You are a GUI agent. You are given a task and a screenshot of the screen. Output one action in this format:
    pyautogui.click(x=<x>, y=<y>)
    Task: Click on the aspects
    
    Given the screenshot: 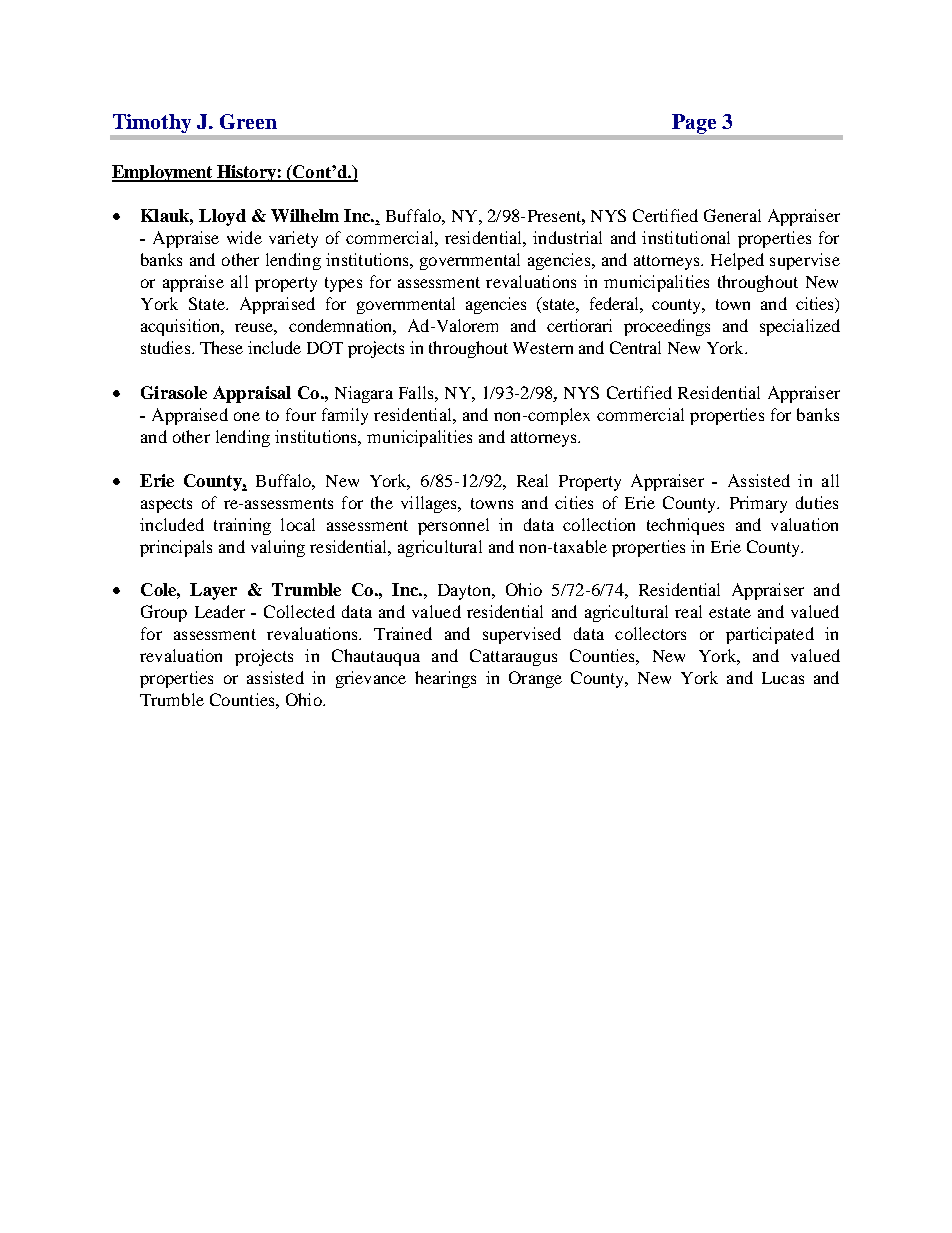 What is the action you would take?
    pyautogui.click(x=166, y=505)
